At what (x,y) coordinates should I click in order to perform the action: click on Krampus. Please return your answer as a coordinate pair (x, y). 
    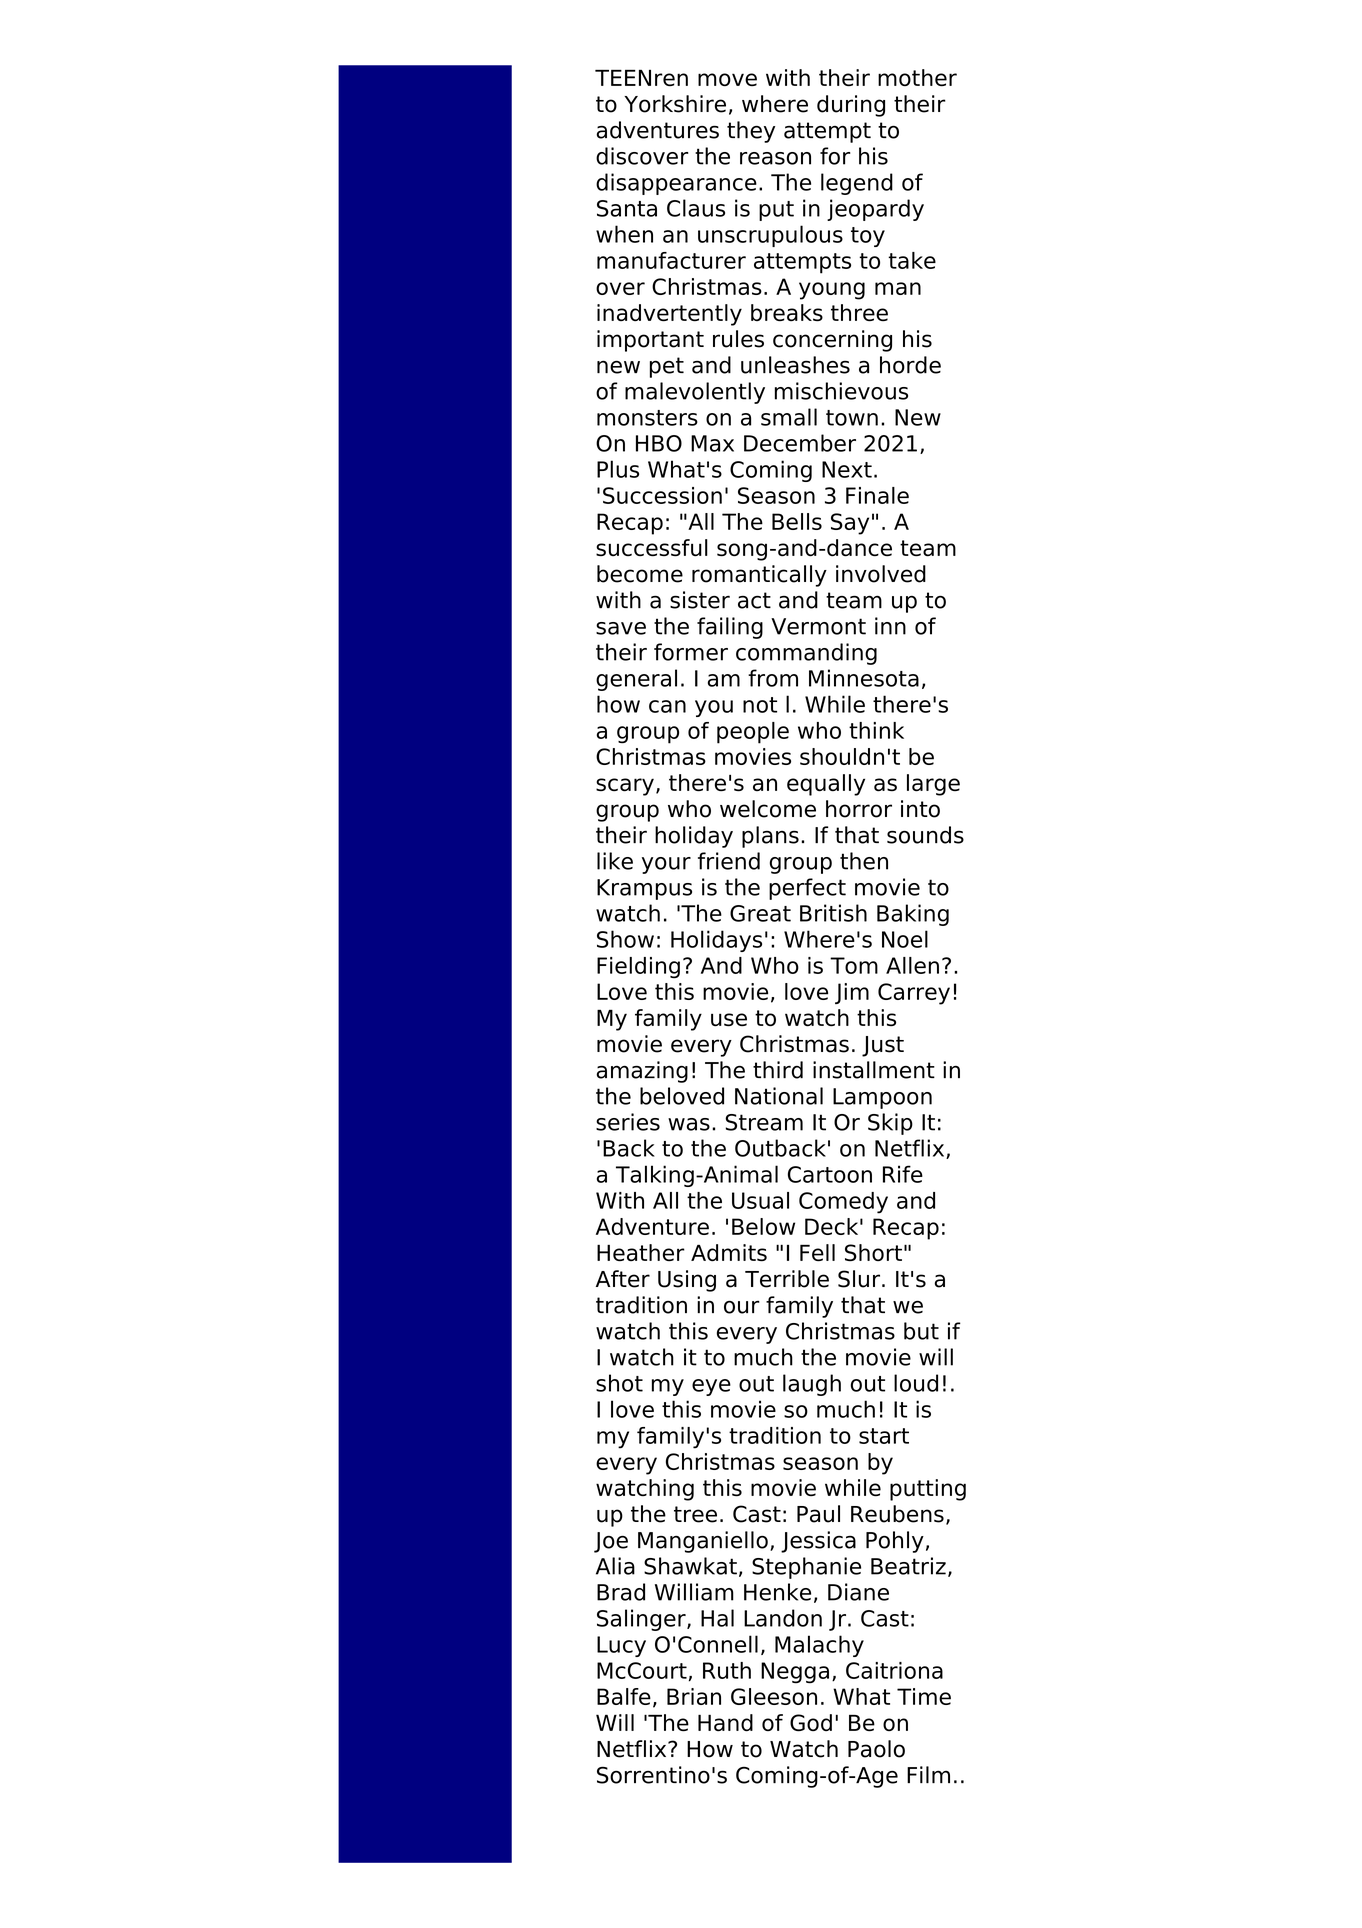
    Looking at the image, I should click on (644, 889).
